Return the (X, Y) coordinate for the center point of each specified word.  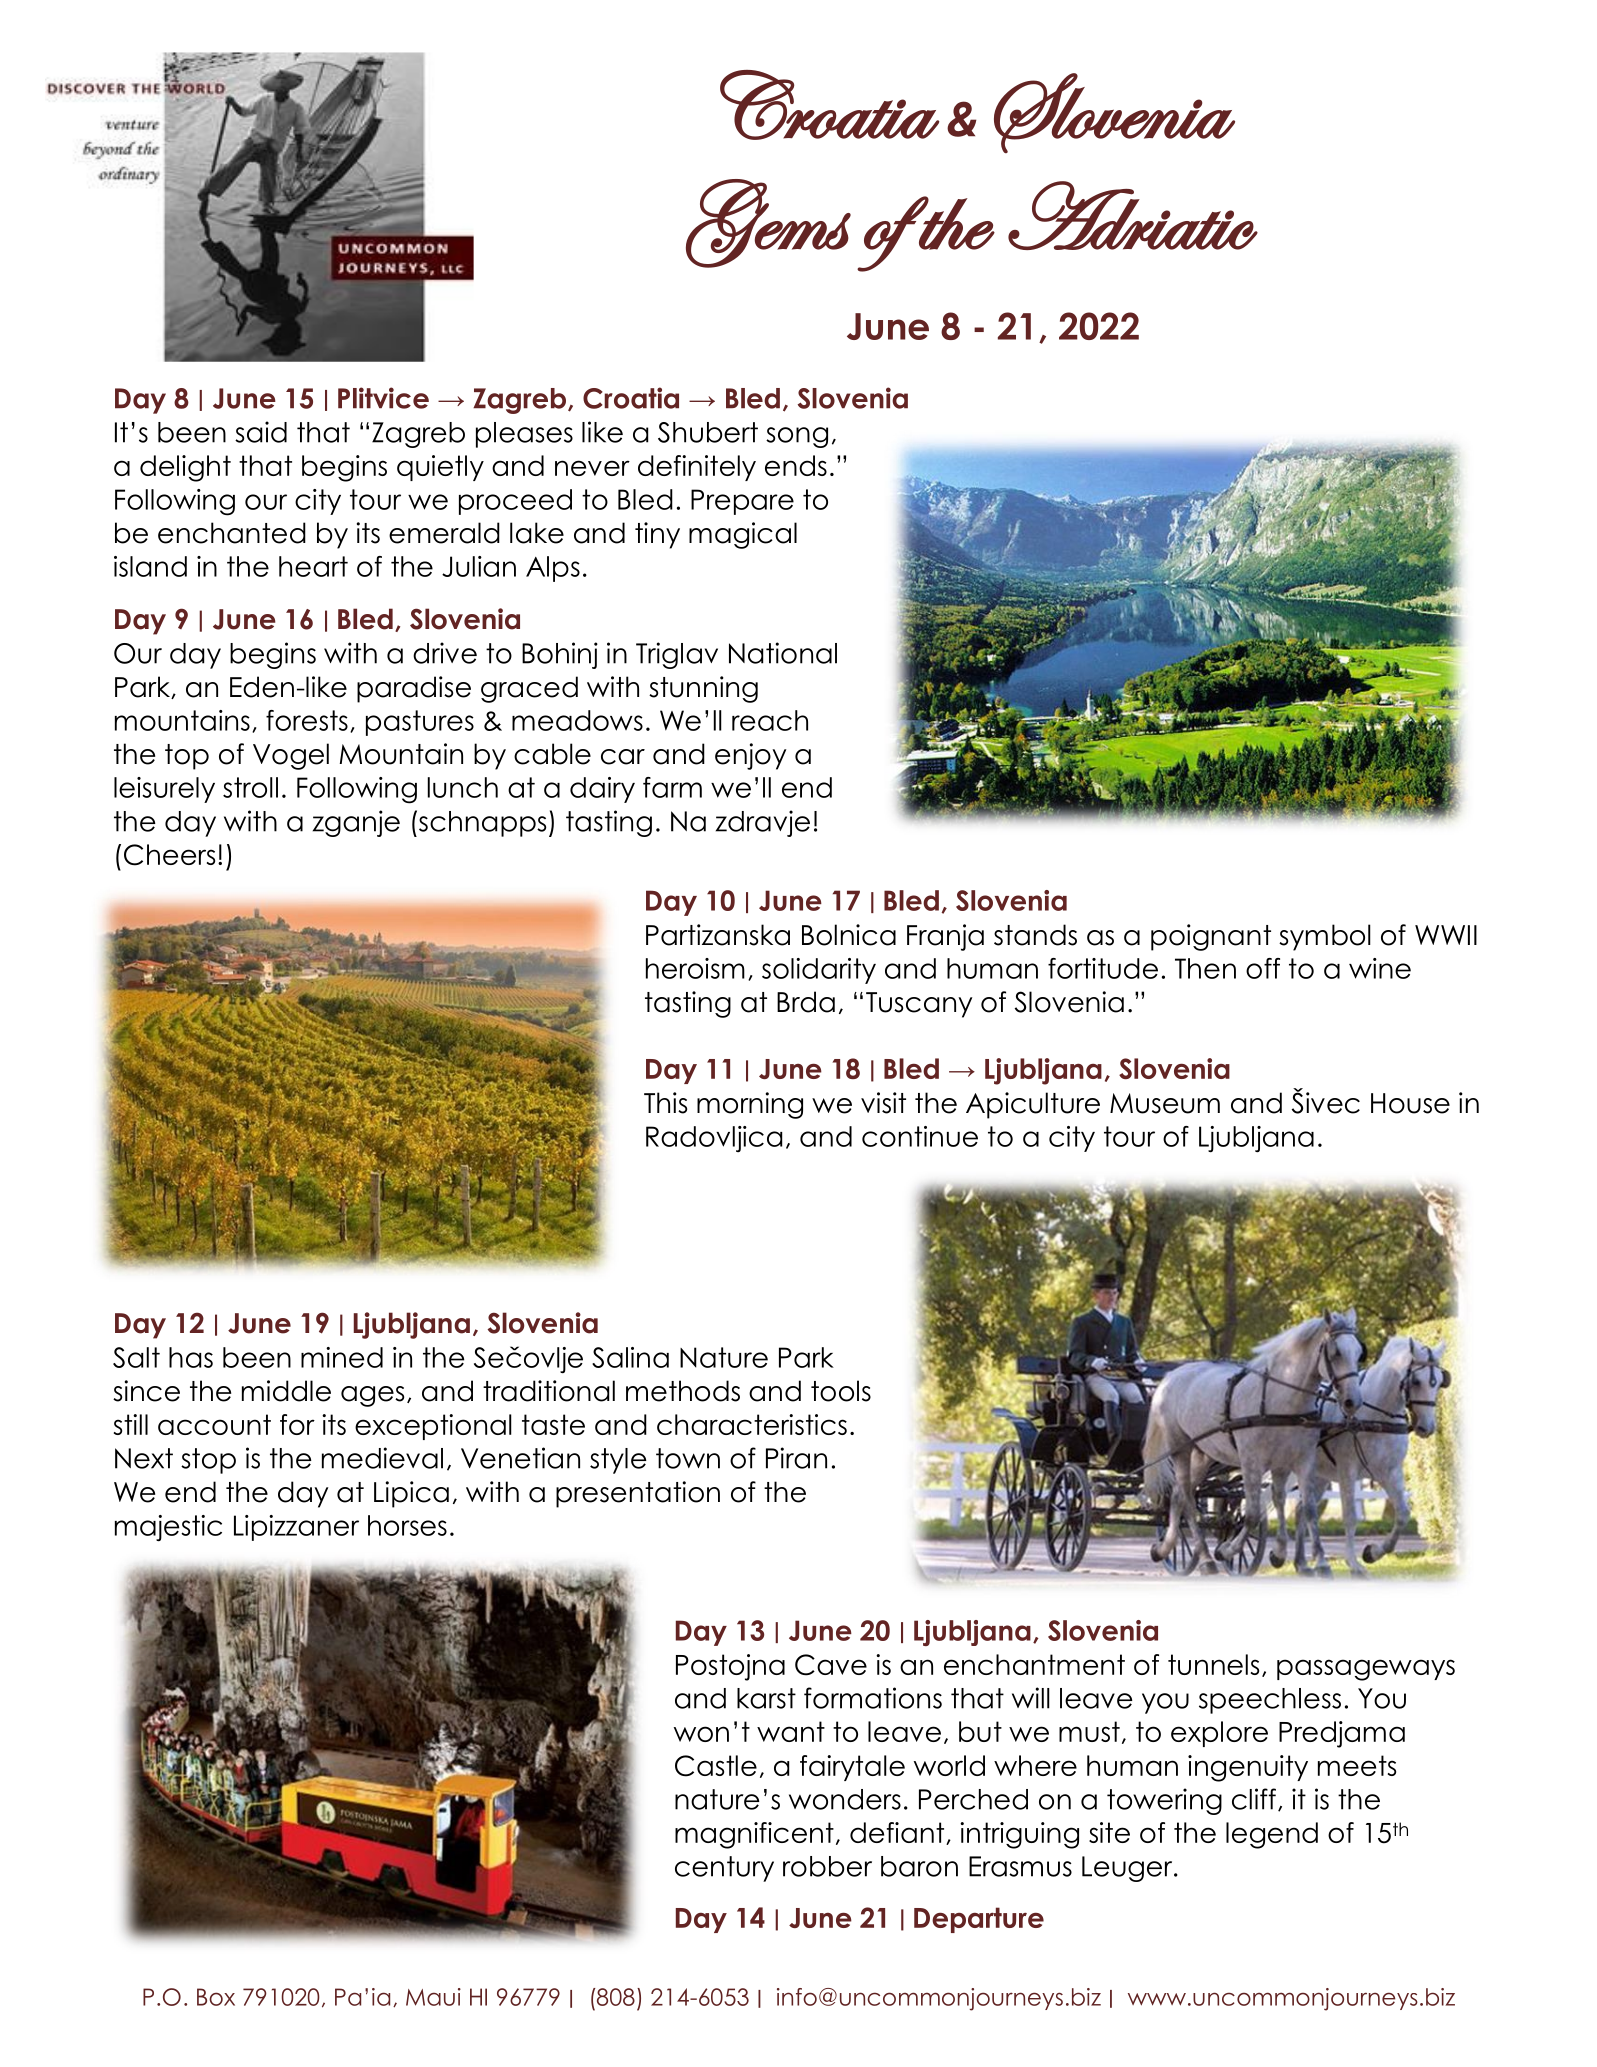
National (783, 653)
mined (342, 1357)
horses (407, 1525)
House (1410, 1103)
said (261, 432)
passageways (1366, 1670)
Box (216, 1997)
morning (750, 1105)
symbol (1325, 937)
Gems (768, 223)
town (688, 1458)
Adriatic (1133, 215)
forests (307, 720)
